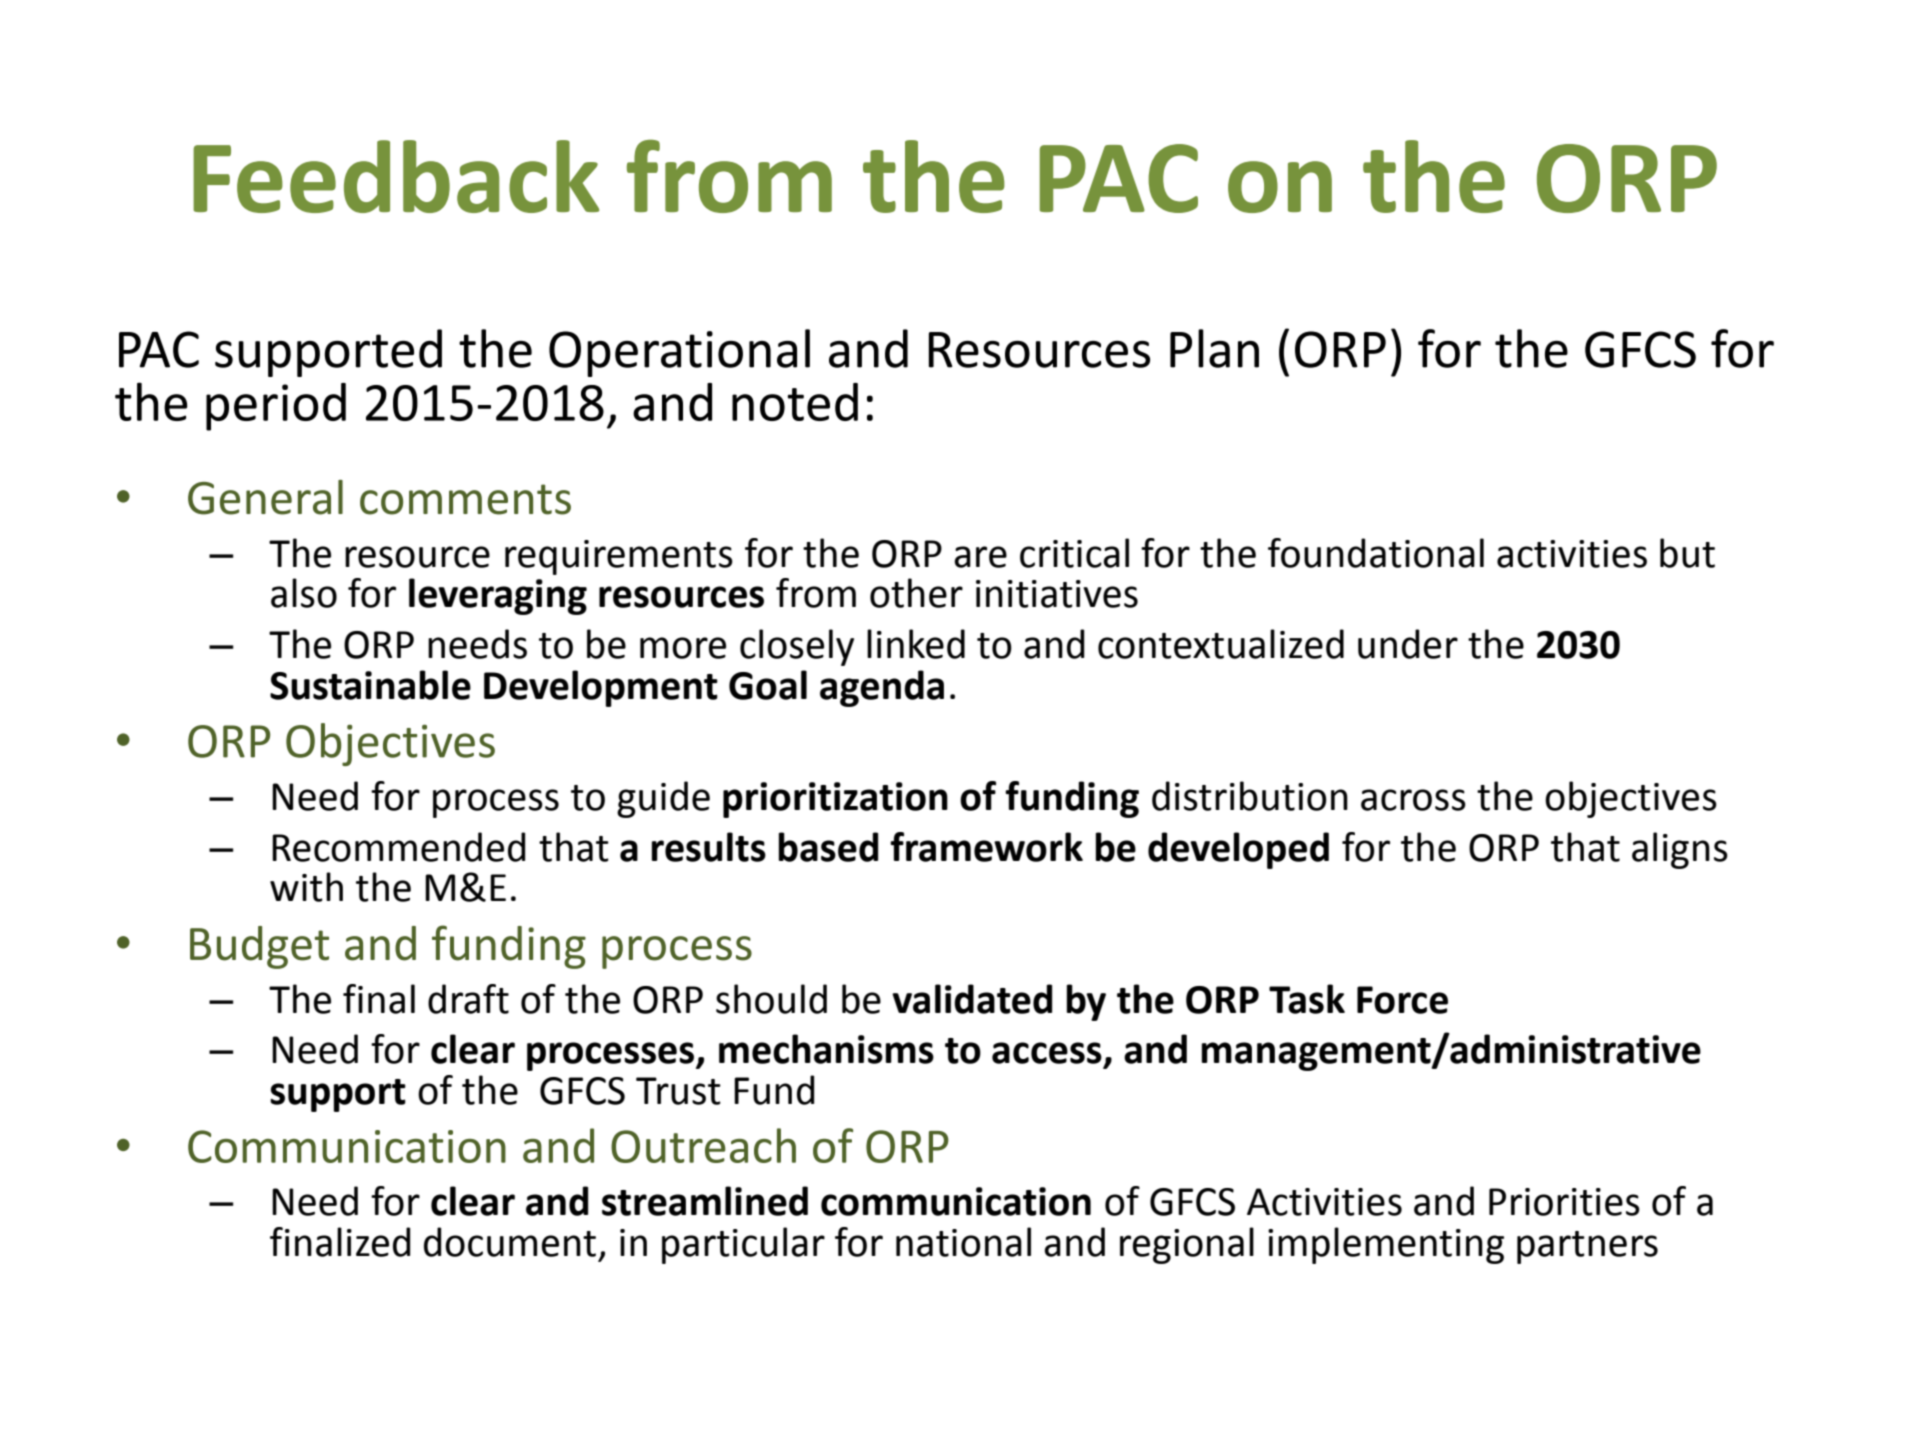  I want to click on Sustainable, so click(370, 685).
